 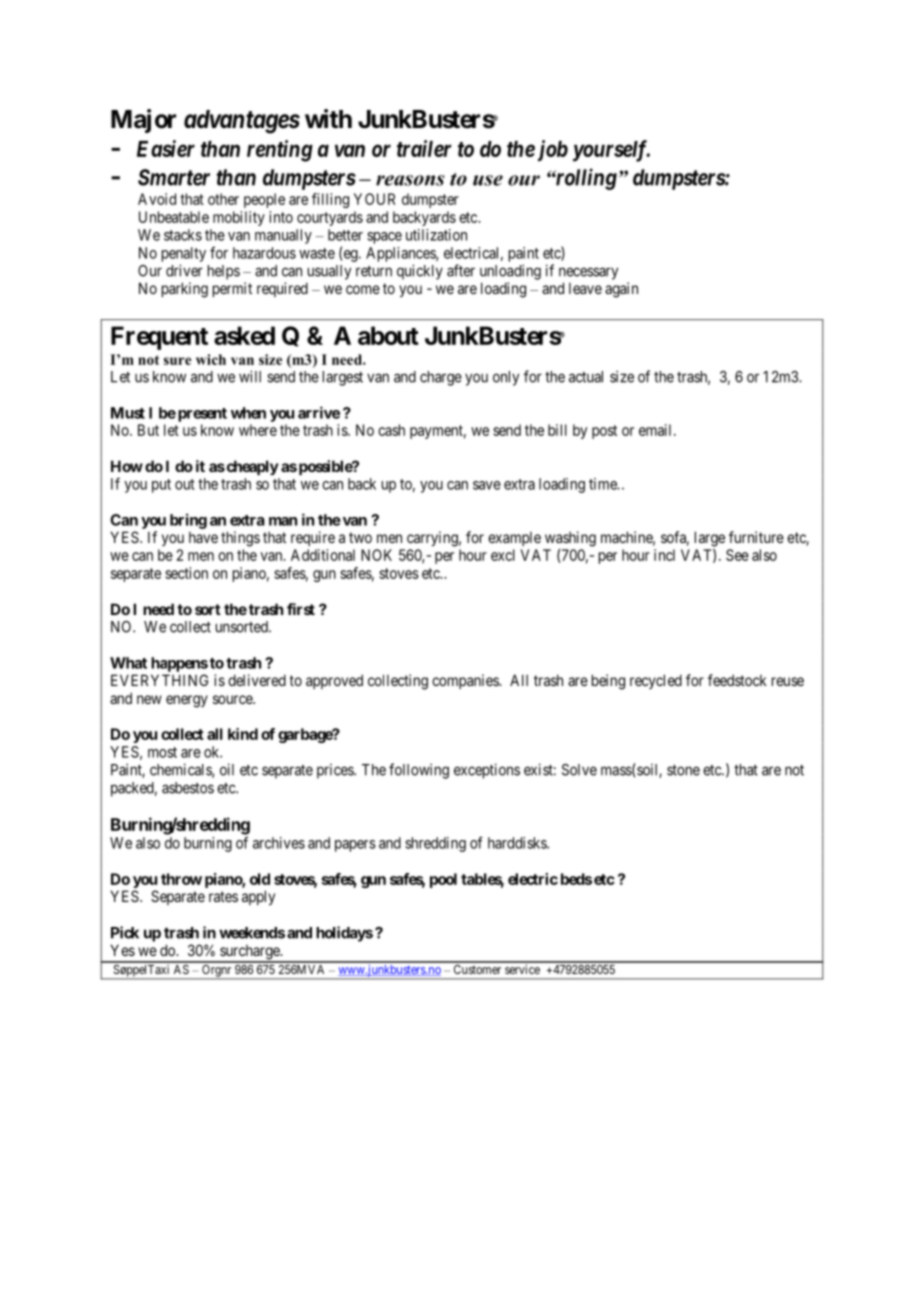 I want to click on EVERYTHING, so click(x=159, y=680).
